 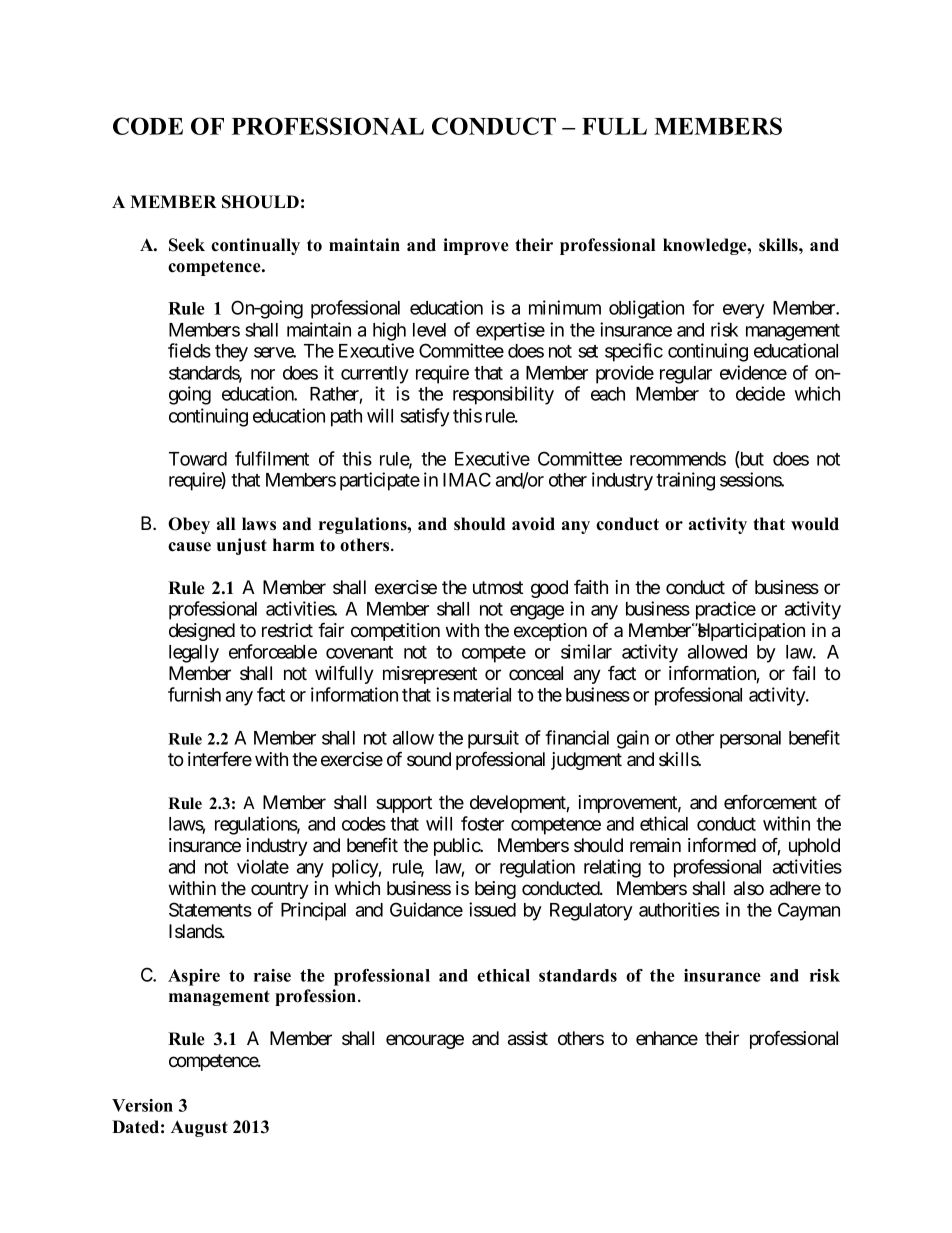 I want to click on continually, so click(x=255, y=246).
